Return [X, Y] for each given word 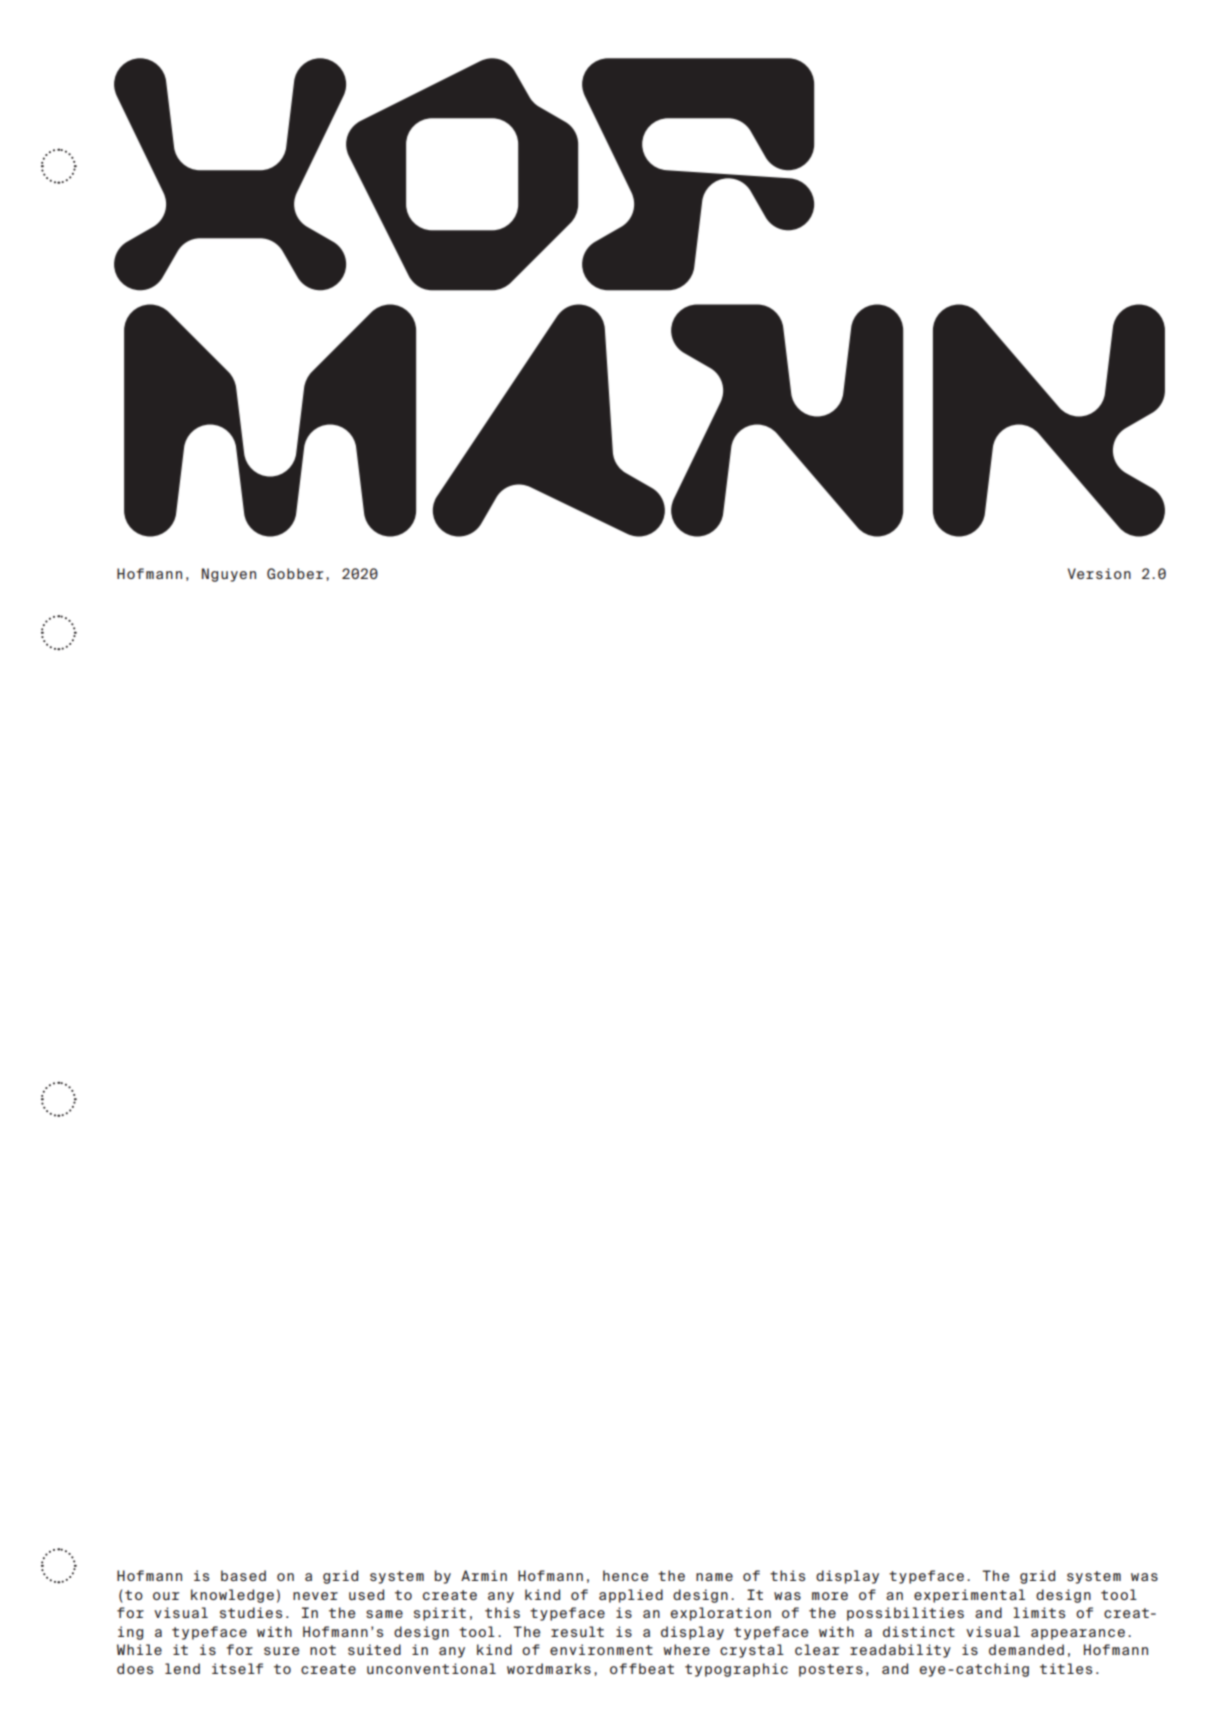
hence [625, 1575]
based [243, 1575]
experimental [969, 1596]
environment [601, 1649]
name [714, 1577]
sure [281, 1651]
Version [1099, 573]
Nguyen [229, 575]
